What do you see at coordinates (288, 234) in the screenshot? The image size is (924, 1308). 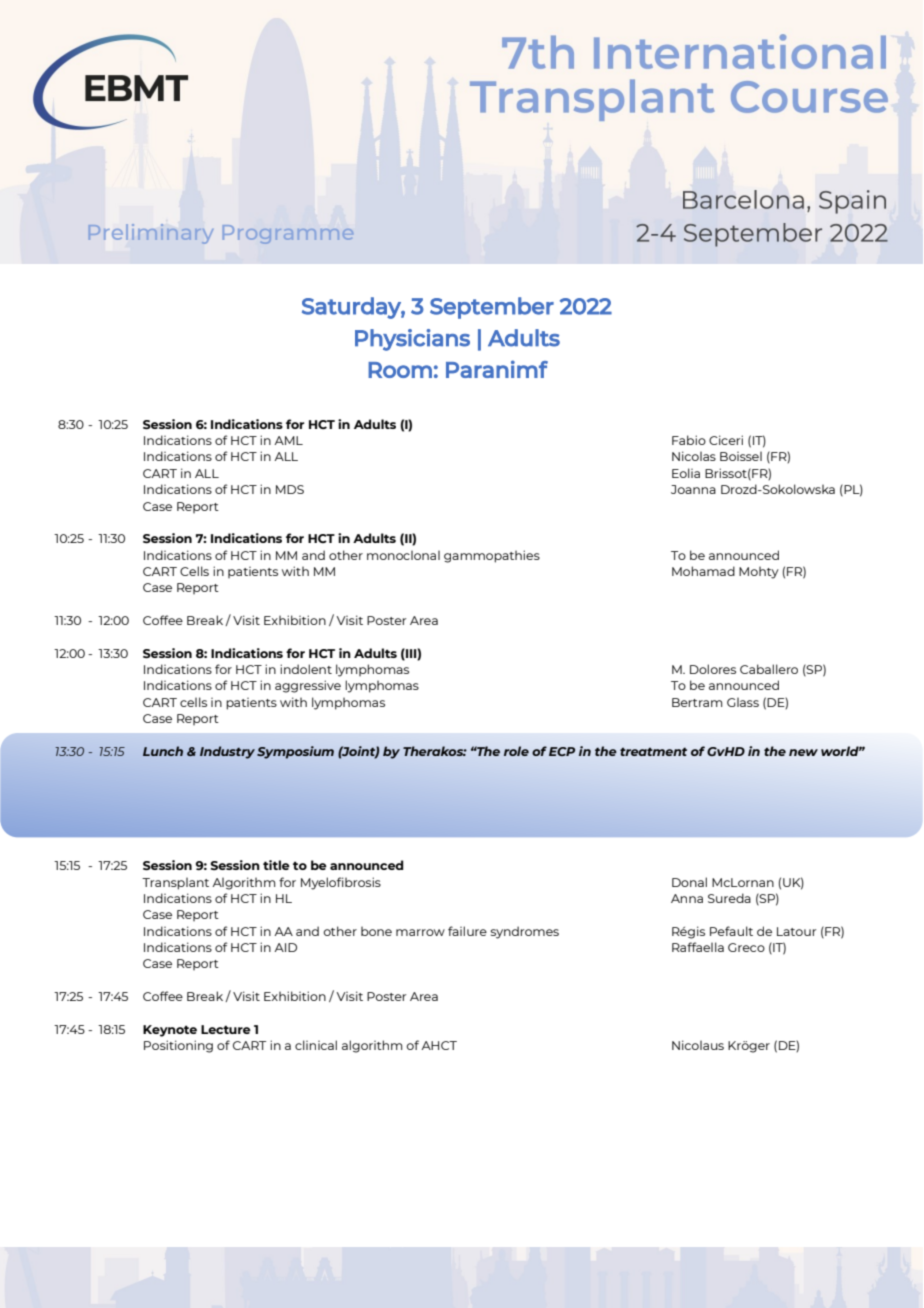 I see `Programme` at bounding box center [288, 234].
